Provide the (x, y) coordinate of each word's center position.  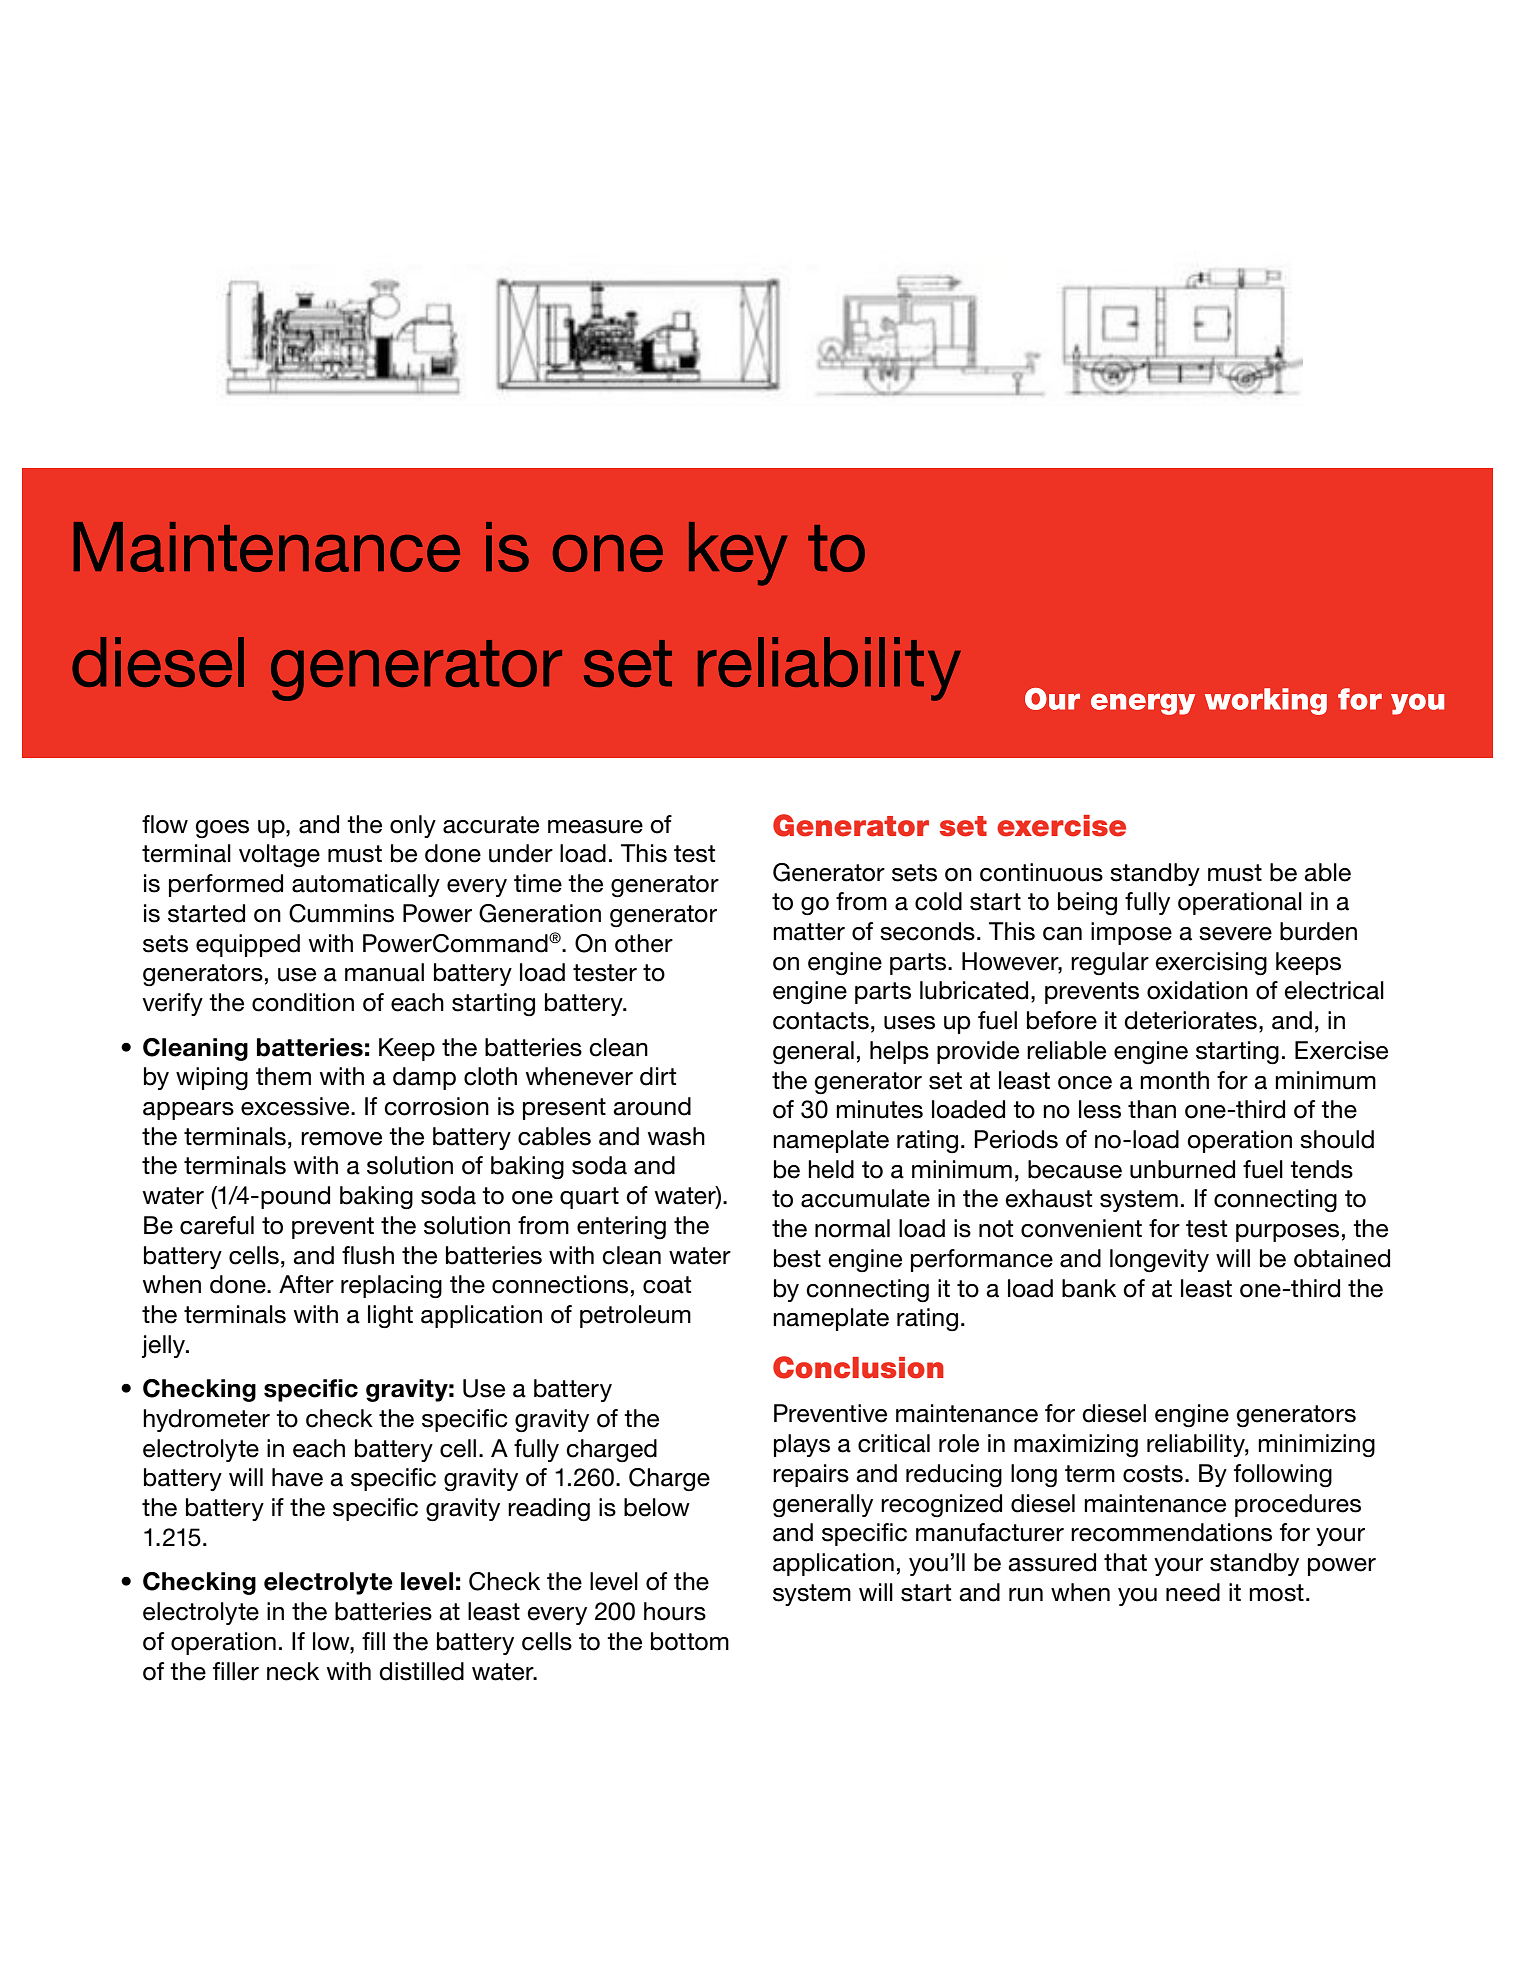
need (1193, 1592)
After (306, 1284)
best (797, 1258)
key (738, 554)
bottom (690, 1641)
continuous (1041, 872)
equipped (248, 945)
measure (595, 827)
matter (809, 932)
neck (293, 1671)
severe (1235, 934)
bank (1089, 1288)
